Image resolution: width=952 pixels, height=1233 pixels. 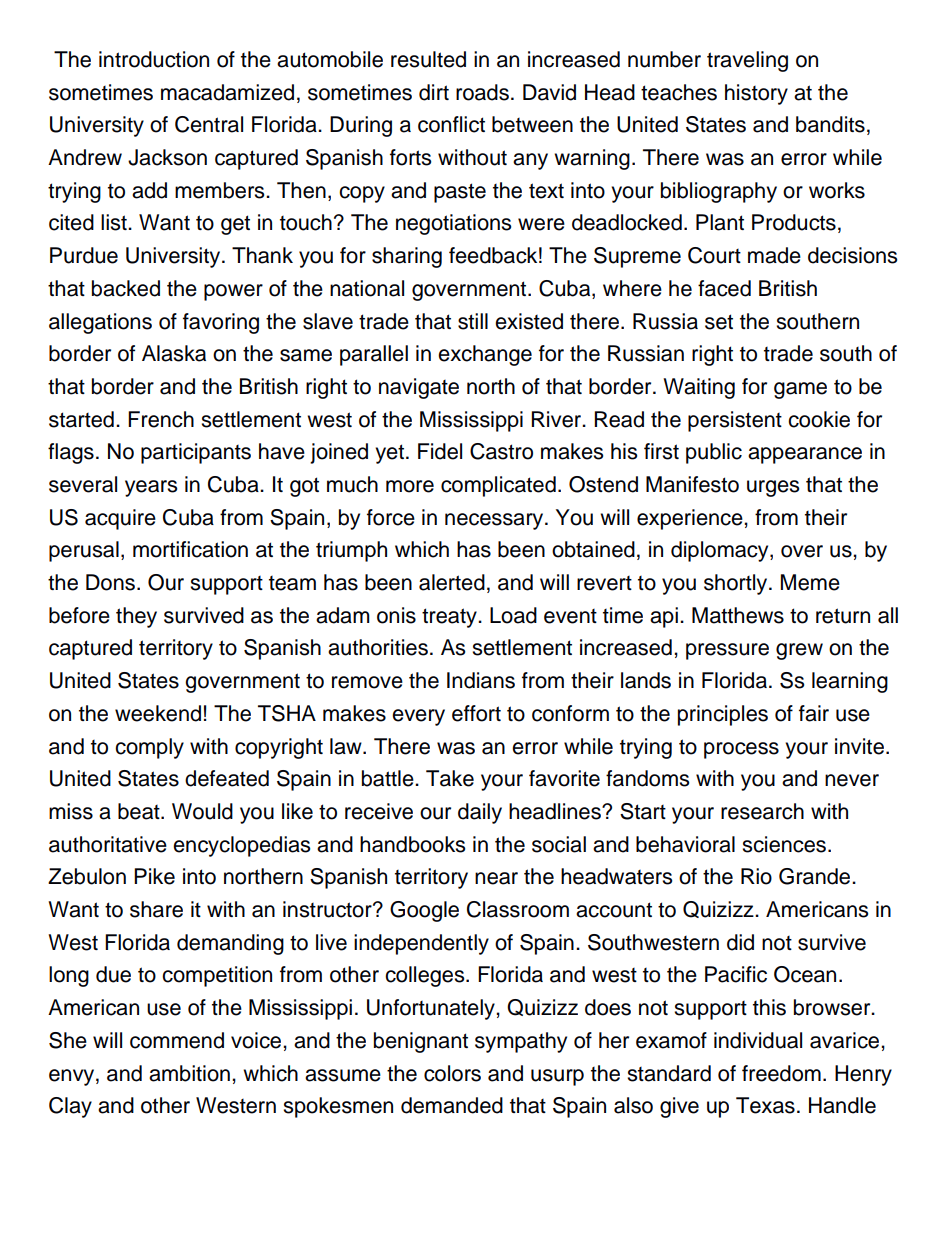 I want to click on Take, so click(x=450, y=778).
